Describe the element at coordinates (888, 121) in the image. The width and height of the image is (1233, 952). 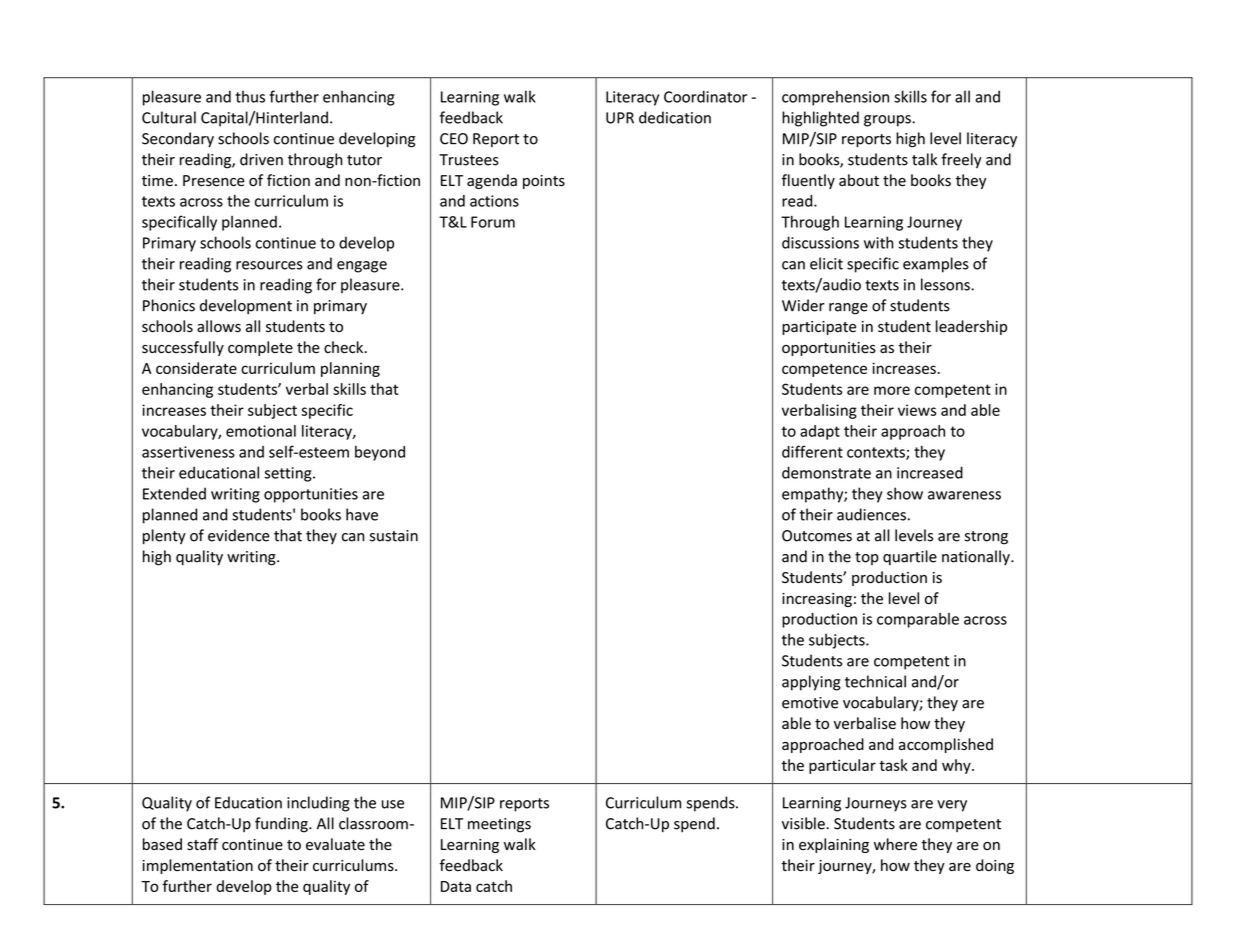
I see `groups` at that location.
